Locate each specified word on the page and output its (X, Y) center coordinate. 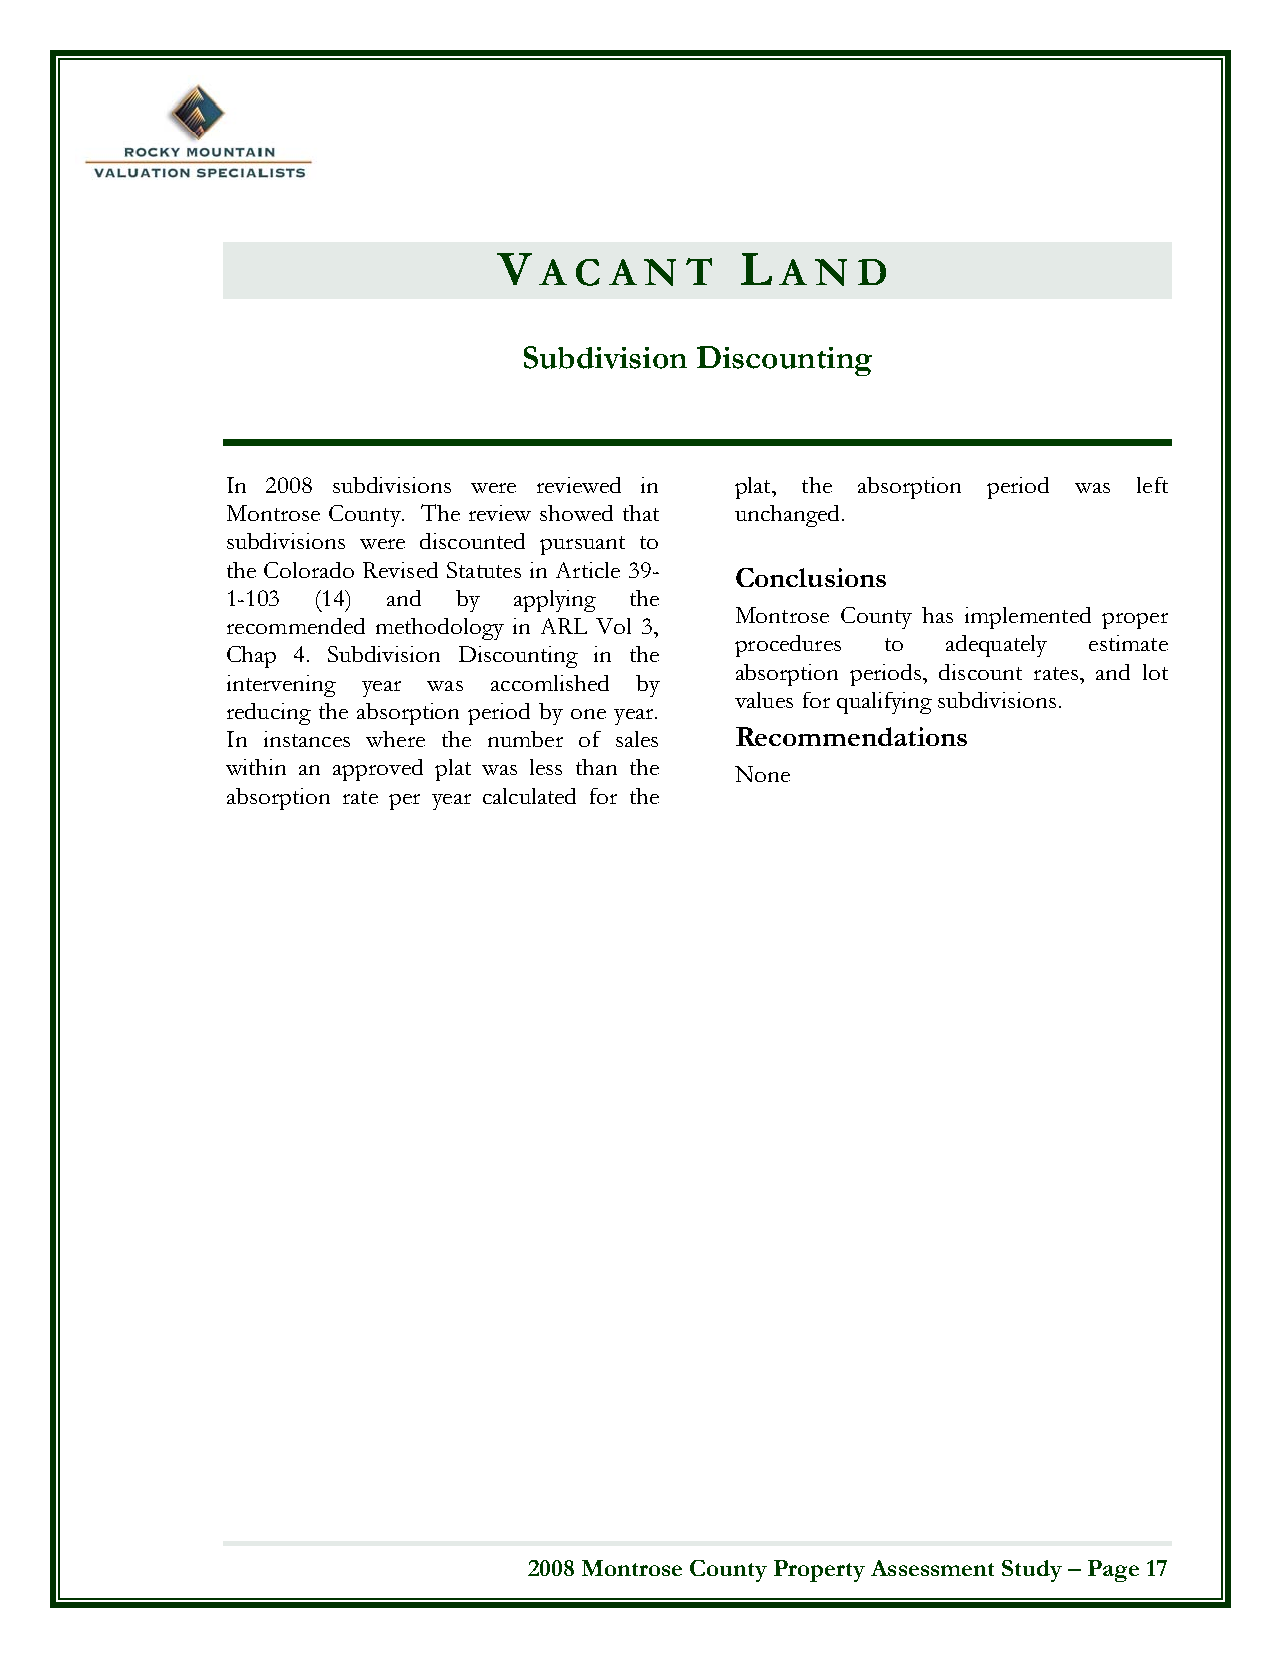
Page (1113, 1571)
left (1152, 485)
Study (1032, 1571)
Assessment (932, 1568)
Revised (400, 570)
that (641, 513)
